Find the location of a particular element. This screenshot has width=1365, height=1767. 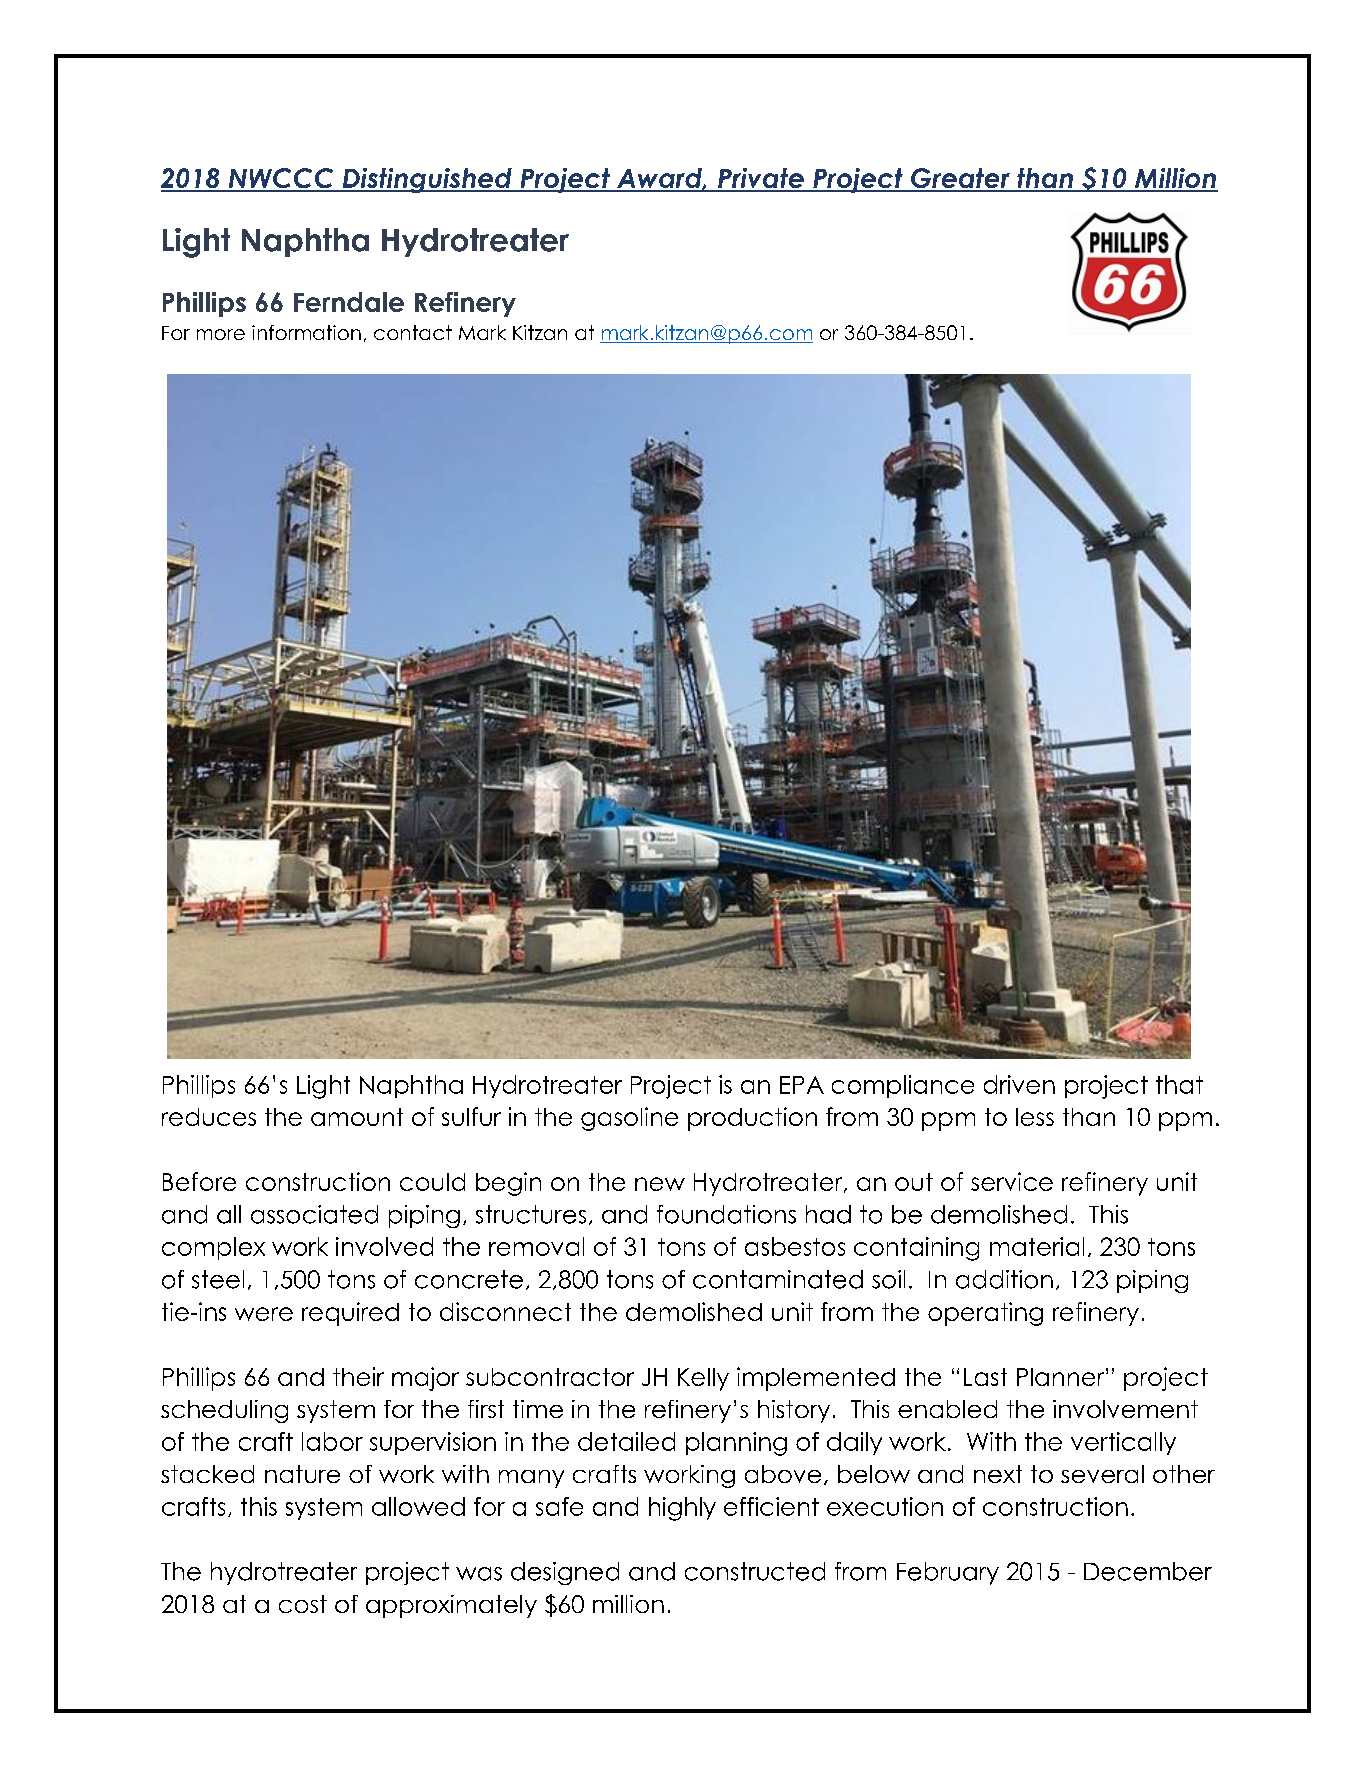

less is located at coordinates (1035, 1117).
